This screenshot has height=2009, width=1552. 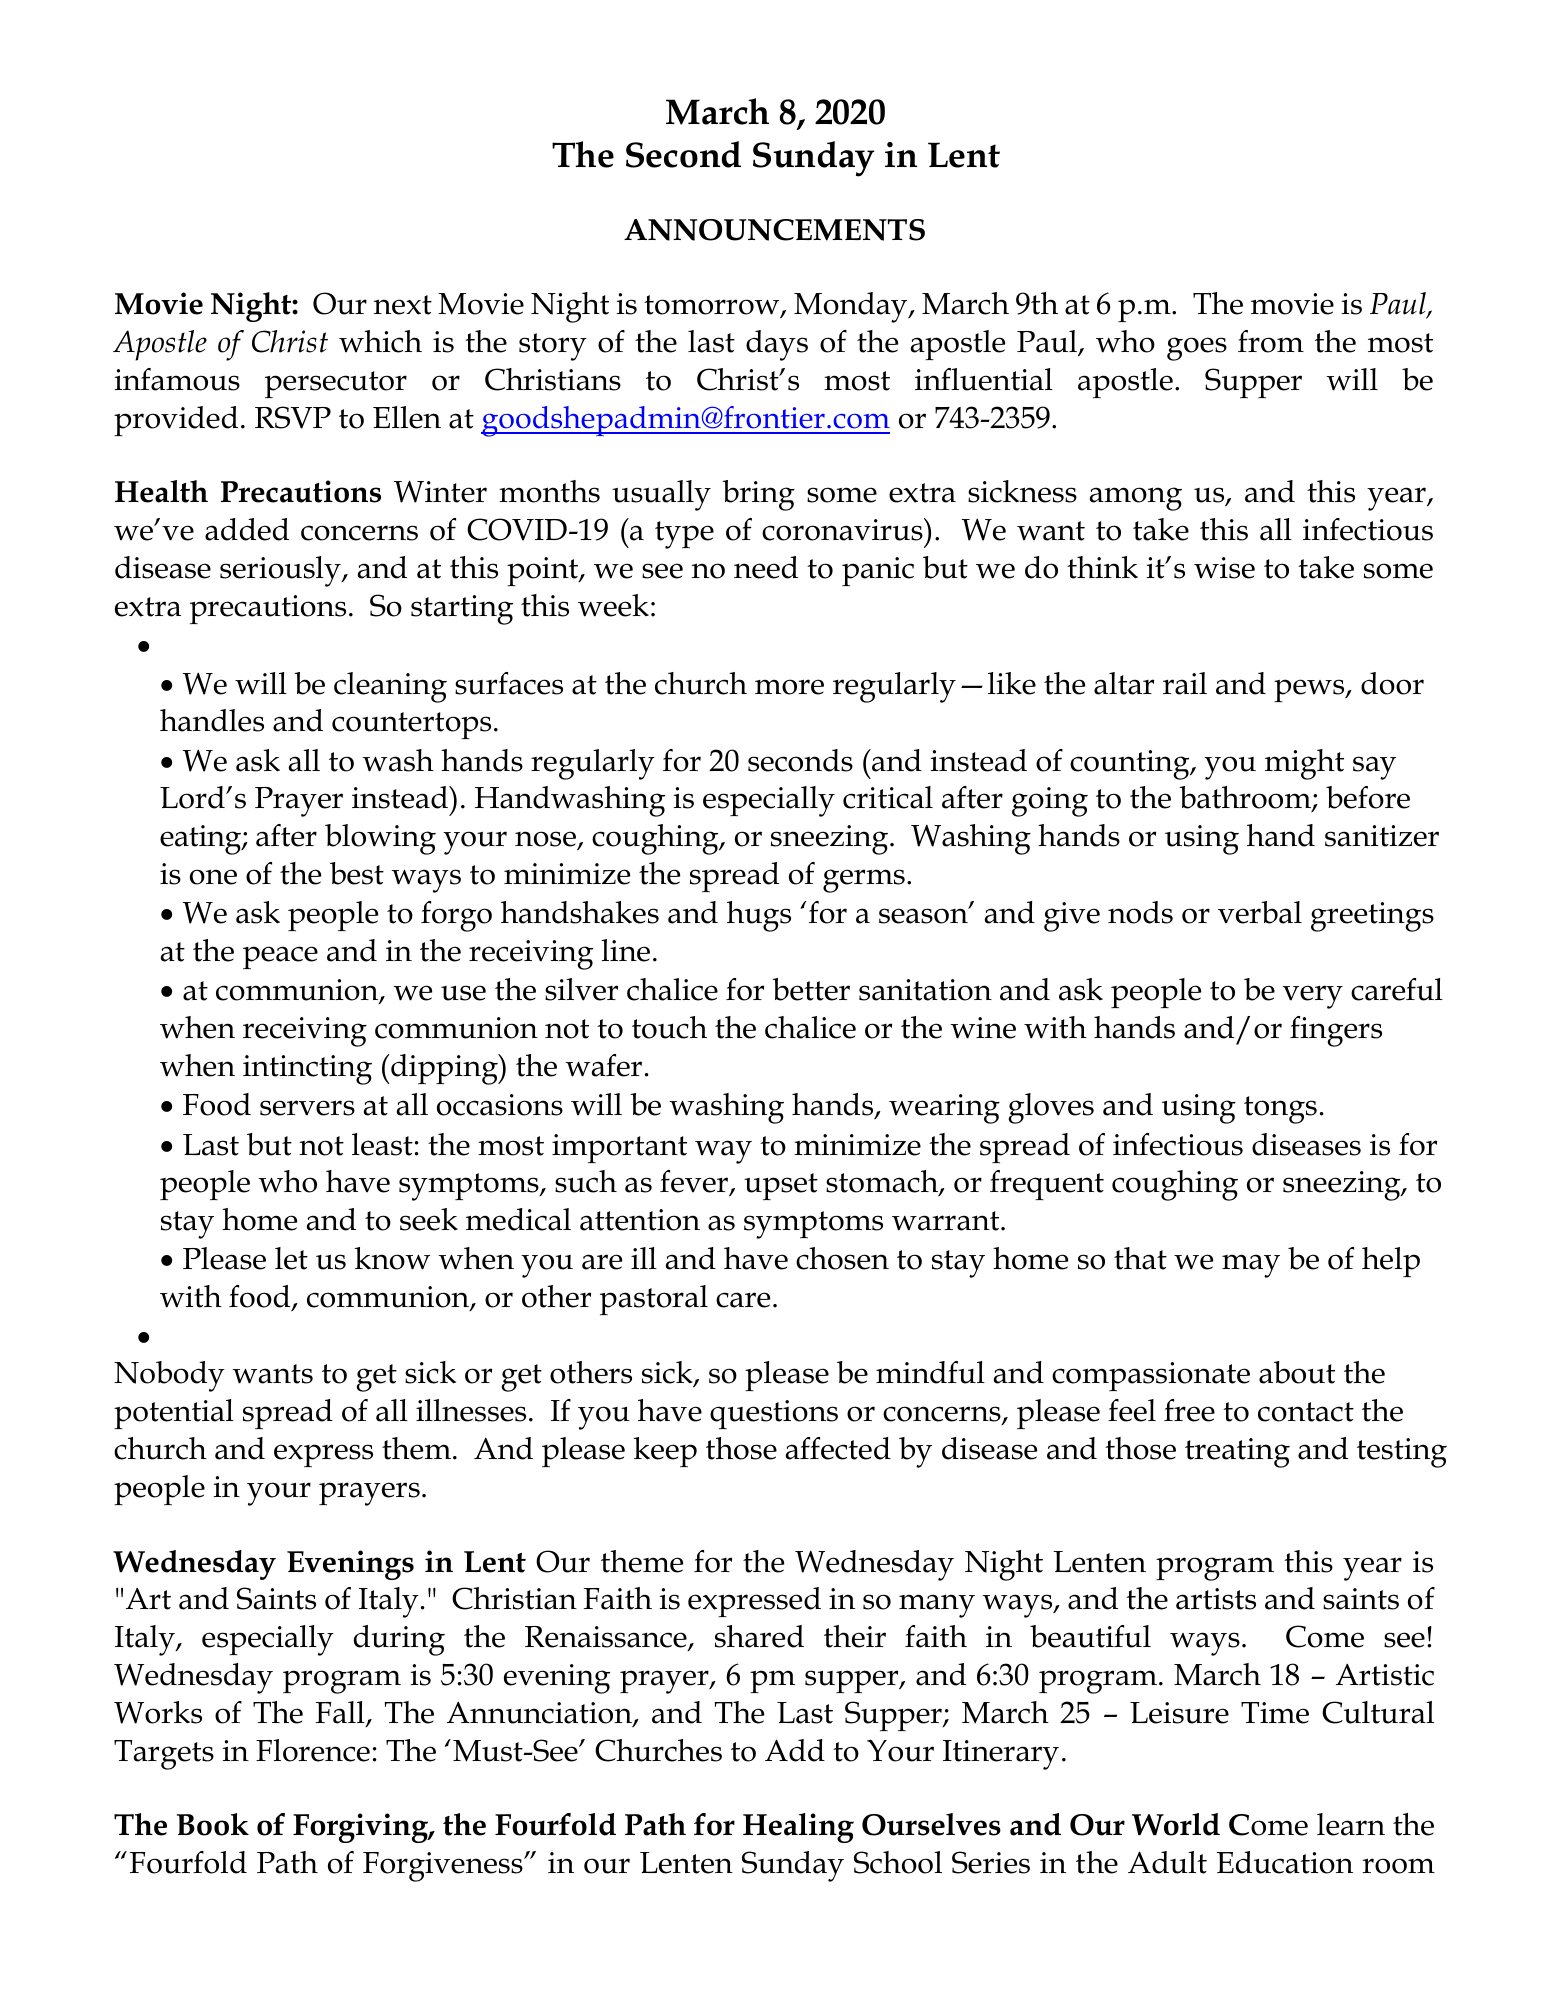 I want to click on upset, so click(x=781, y=1186).
